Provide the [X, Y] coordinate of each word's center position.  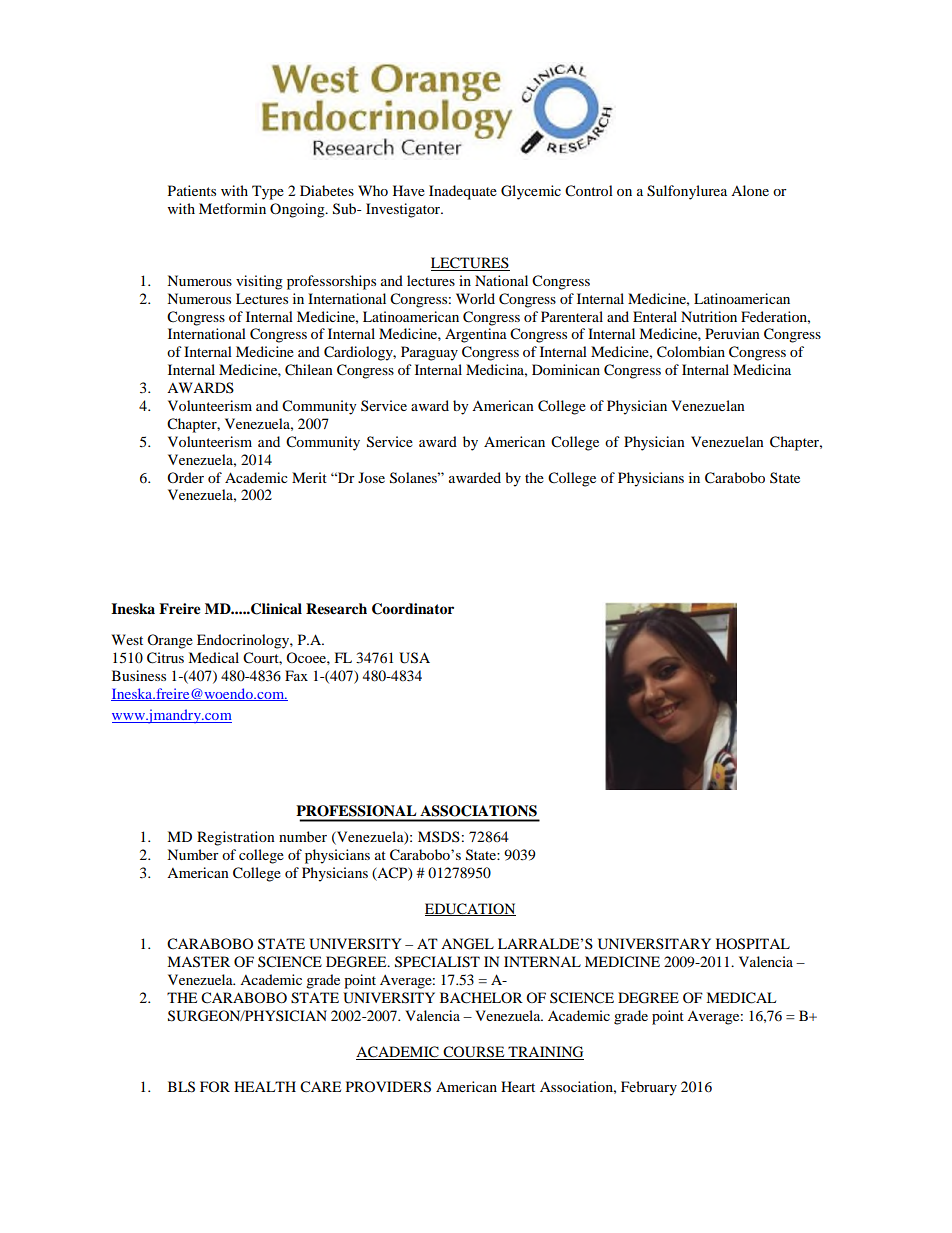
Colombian [691, 352]
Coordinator [413, 609]
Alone [750, 190]
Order [185, 477]
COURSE [474, 1053]
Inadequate [463, 192]
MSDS [439, 836]
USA [414, 658]
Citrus [165, 658]
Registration [236, 838]
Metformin [232, 208]
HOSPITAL [753, 944]
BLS [181, 1087]
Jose [371, 477]
